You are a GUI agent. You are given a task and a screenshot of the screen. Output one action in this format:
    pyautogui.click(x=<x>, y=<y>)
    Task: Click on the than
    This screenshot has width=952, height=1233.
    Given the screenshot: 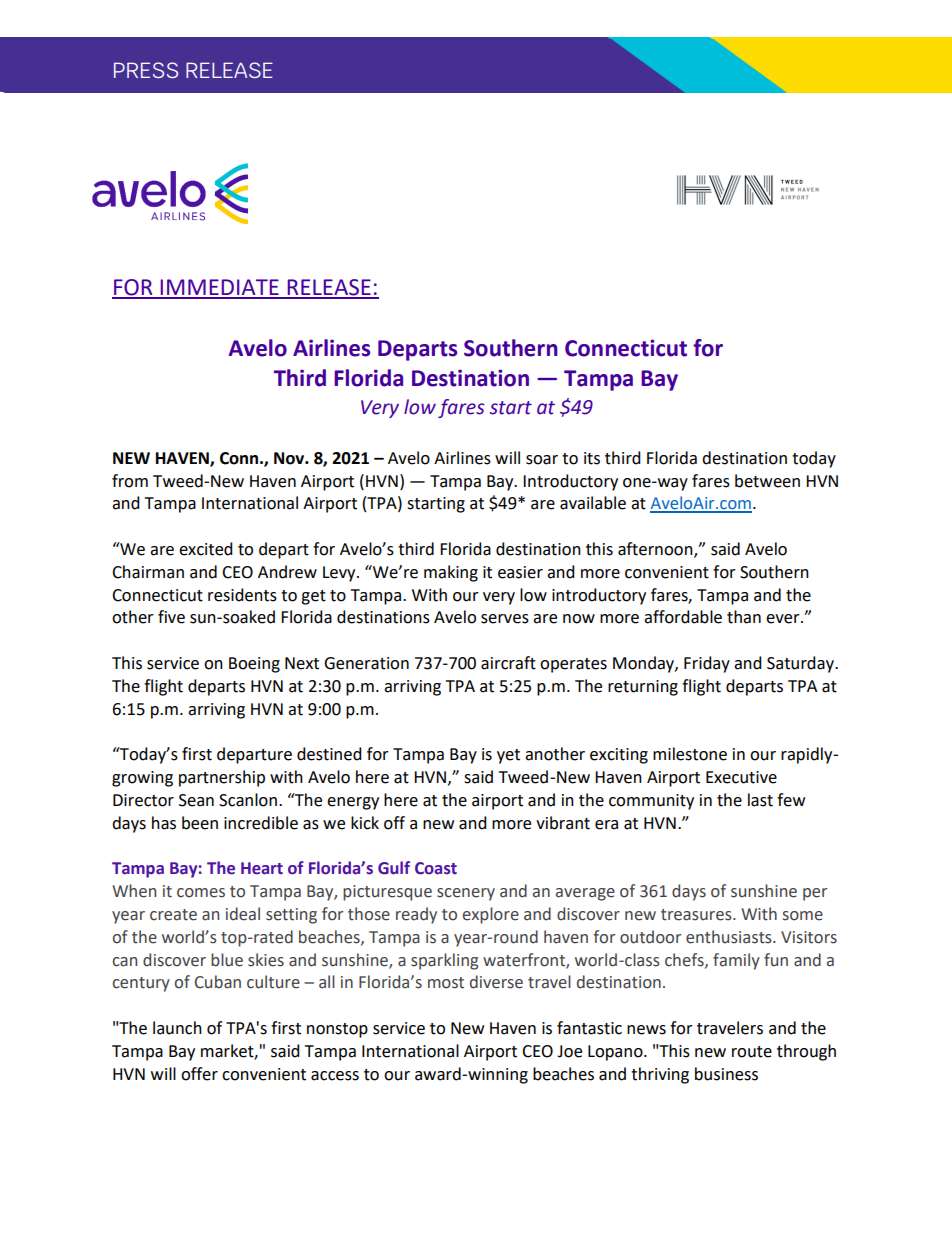 What is the action you would take?
    pyautogui.click(x=744, y=617)
